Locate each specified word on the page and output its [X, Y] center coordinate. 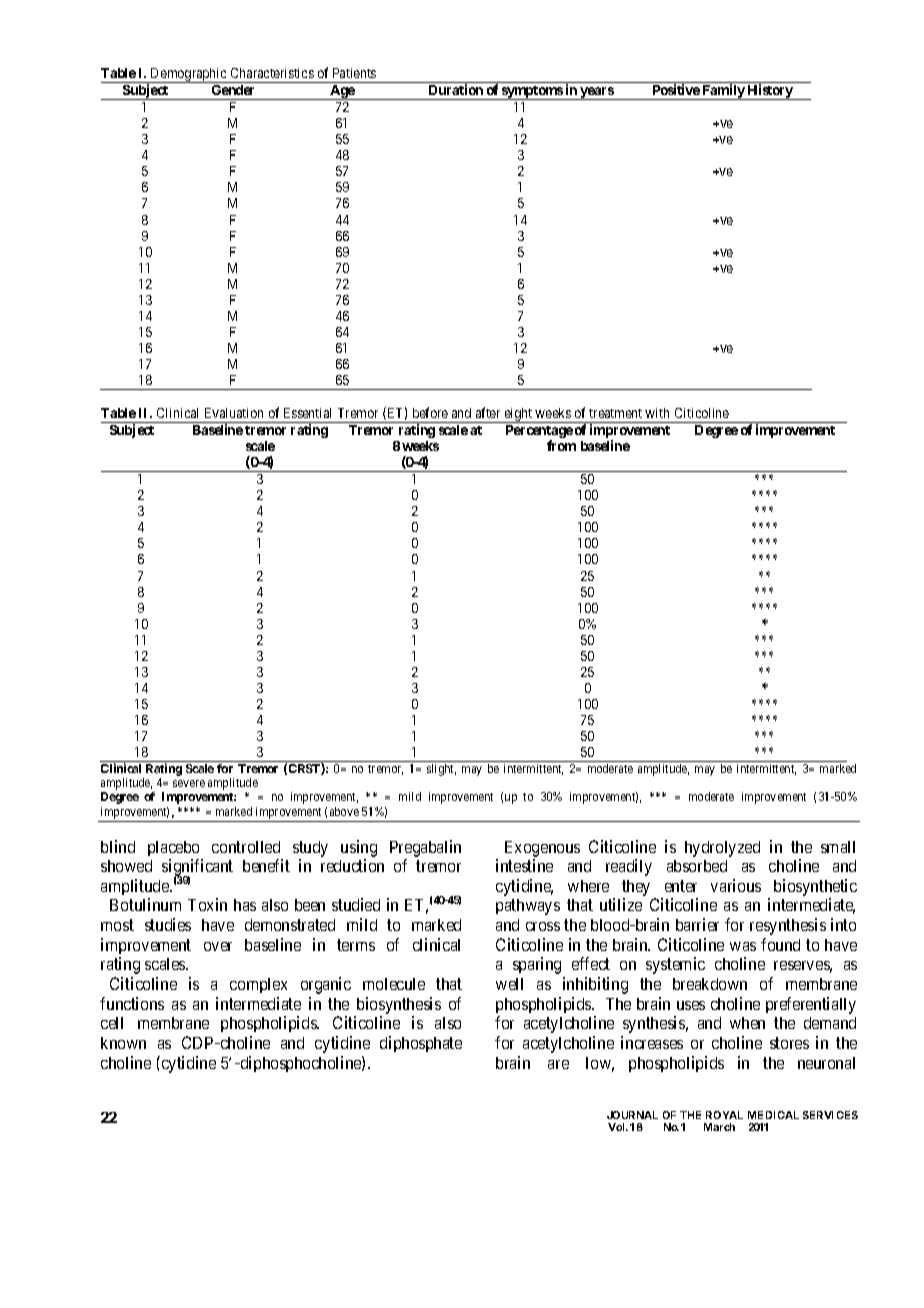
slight [441, 770]
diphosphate [421, 1044]
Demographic [189, 75]
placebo [173, 848]
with [657, 413]
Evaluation [234, 413]
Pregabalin [425, 848]
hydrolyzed [722, 849]
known [123, 1043]
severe [189, 783]
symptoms [532, 93]
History [770, 92]
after [488, 412]
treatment [615, 413]
